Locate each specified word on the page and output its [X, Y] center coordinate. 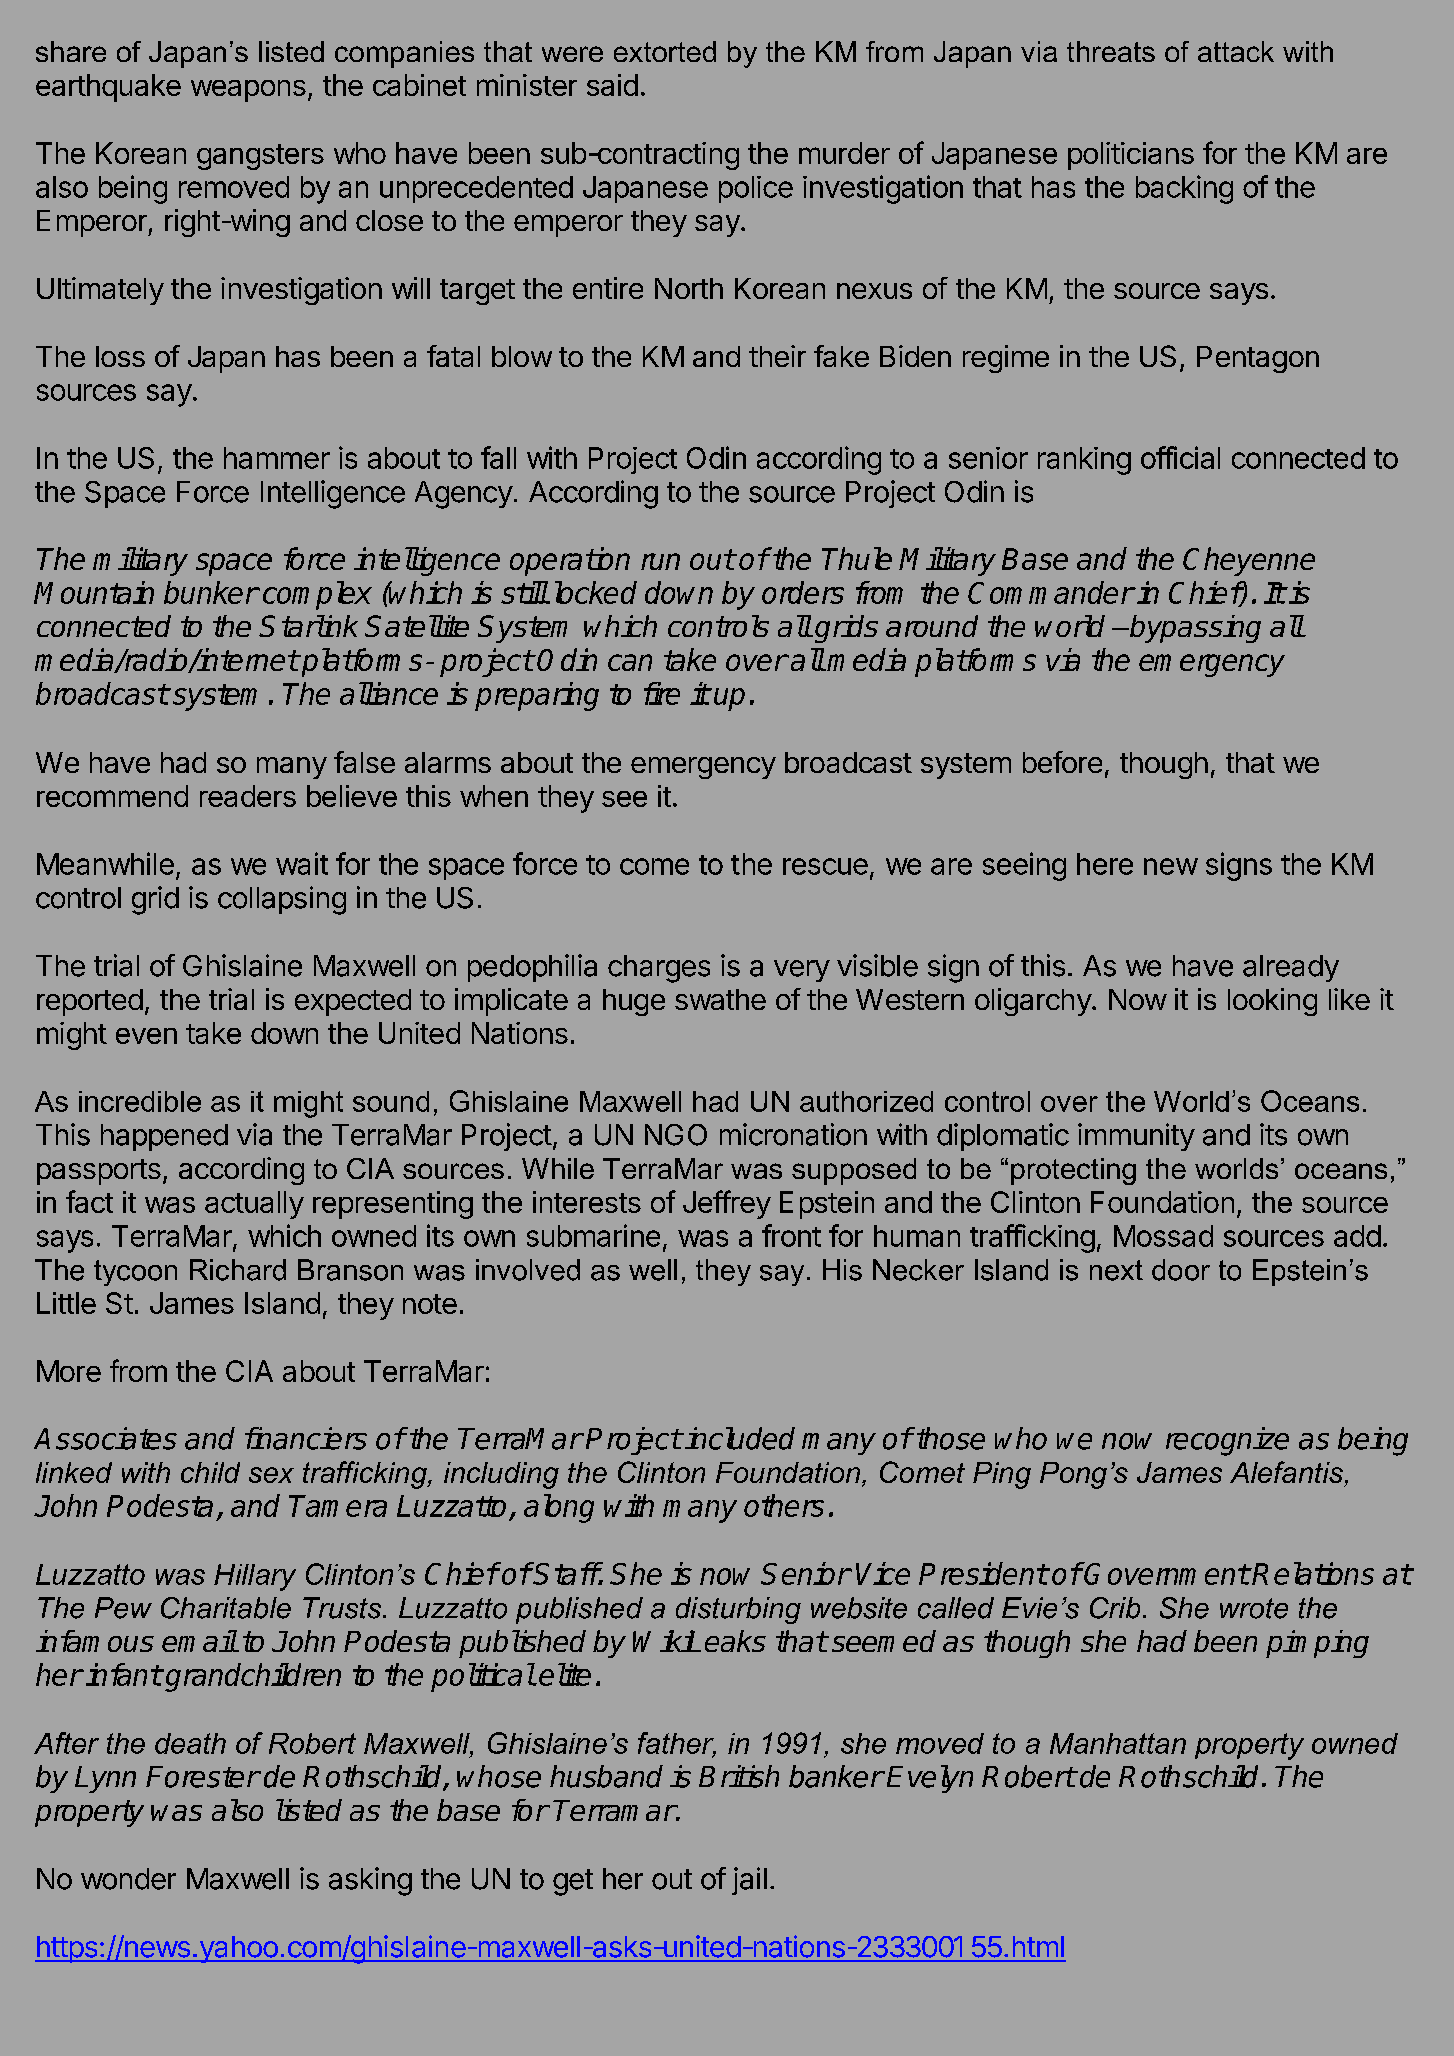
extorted [665, 51]
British [739, 1776]
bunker [211, 592]
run [660, 561]
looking [1272, 1002]
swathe [720, 999]
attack [1236, 51]
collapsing [282, 900]
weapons [248, 91]
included [740, 1438]
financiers [306, 1438]
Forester [203, 1777]
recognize [1227, 1441]
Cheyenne [1249, 561]
